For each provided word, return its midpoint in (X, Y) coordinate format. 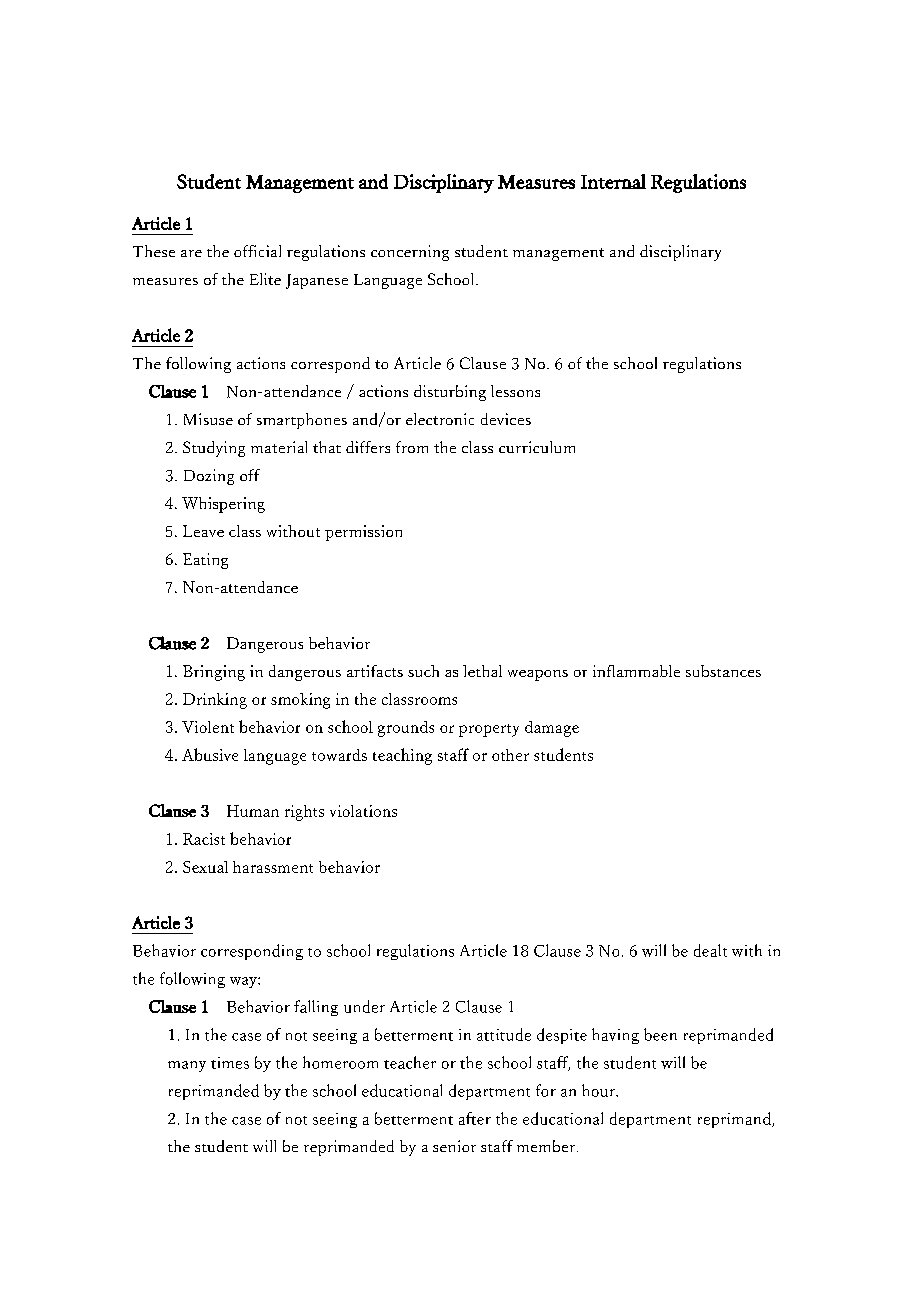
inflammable (636, 671)
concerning (410, 253)
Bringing (214, 673)
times (230, 1063)
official (257, 251)
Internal (613, 181)
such (423, 671)
